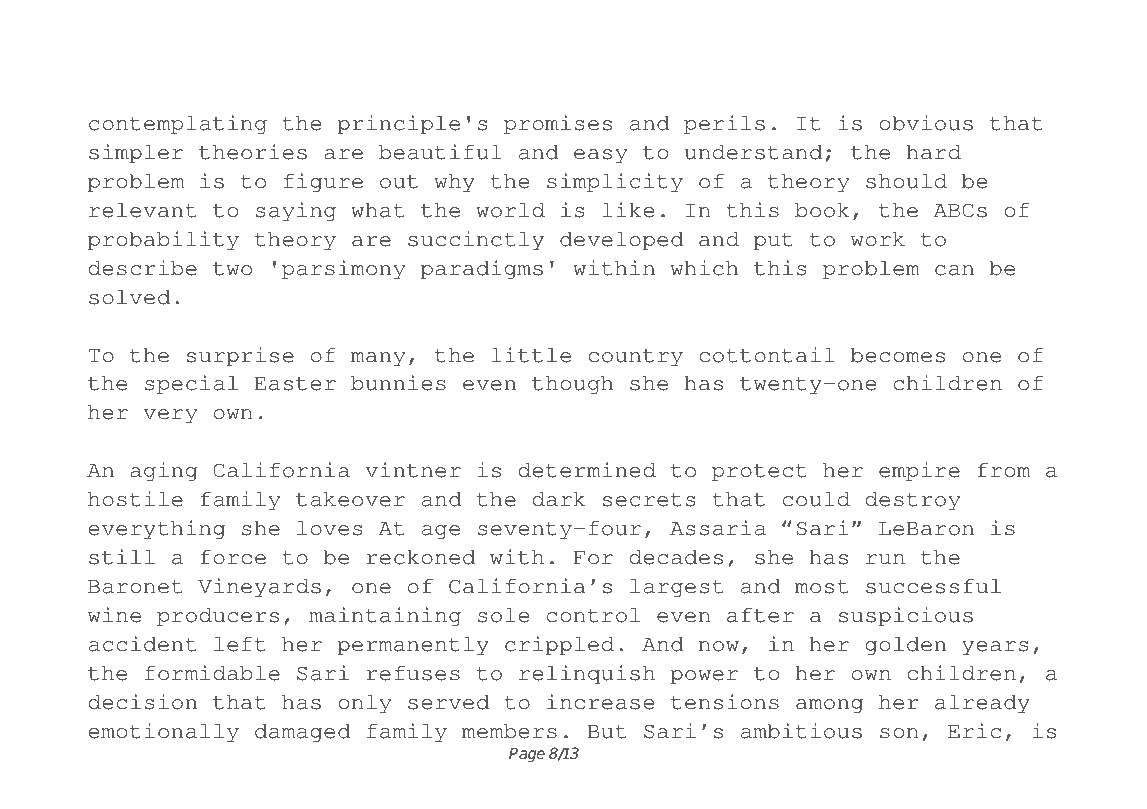  I want to click on Type, so click(180, 49).
